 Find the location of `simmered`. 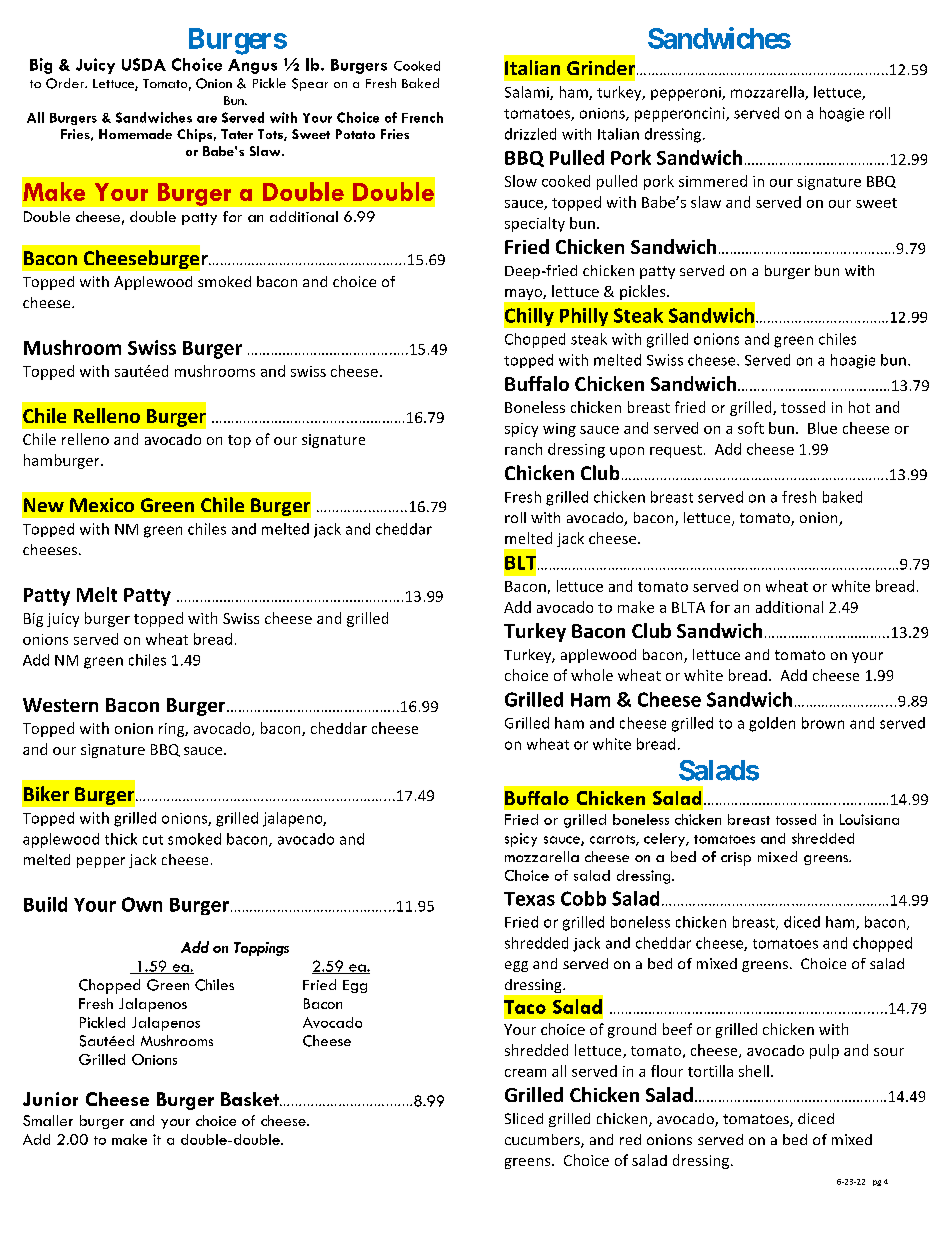

simmered is located at coordinates (713, 181).
